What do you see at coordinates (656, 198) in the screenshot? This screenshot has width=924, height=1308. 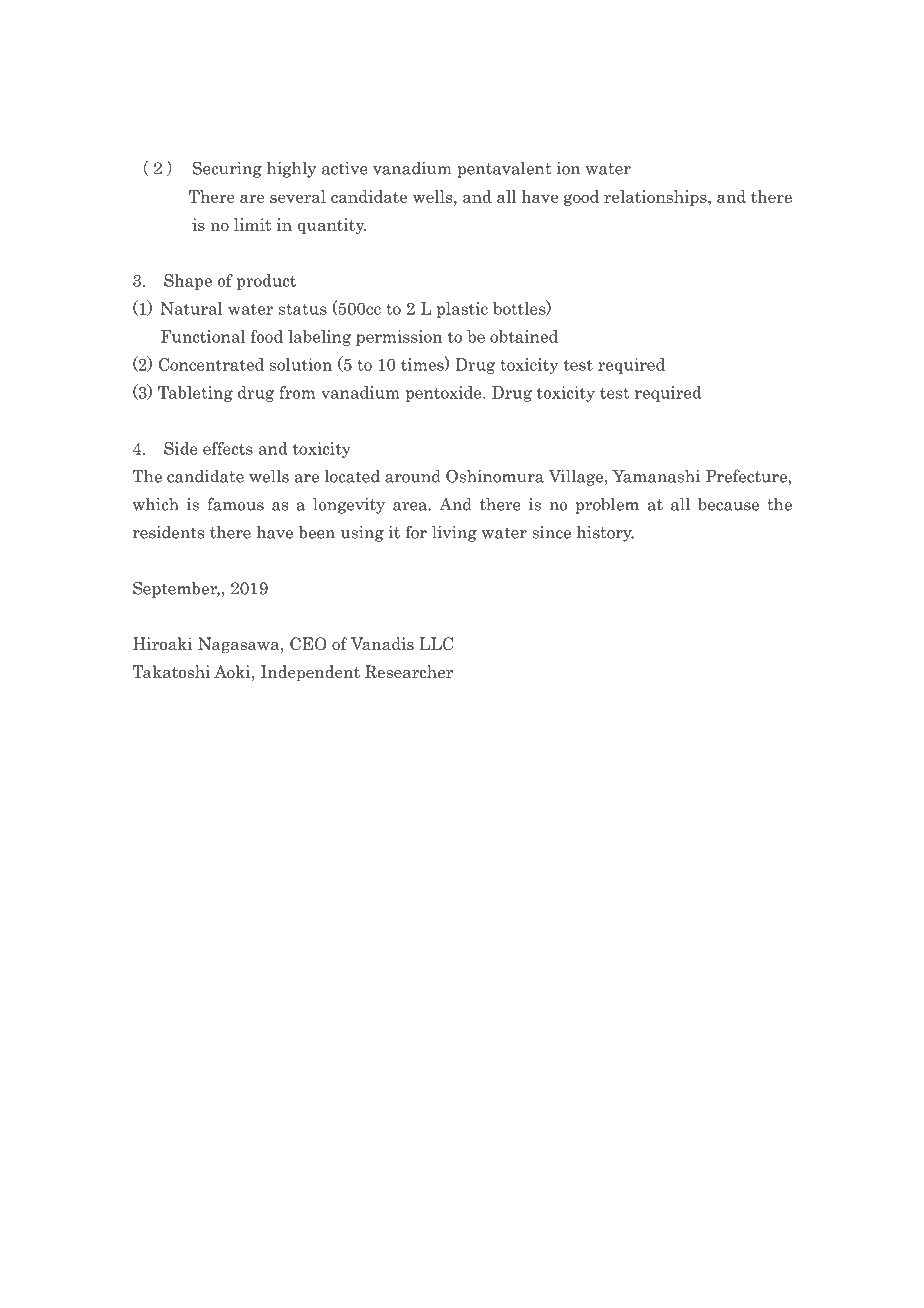 I see `relationships` at bounding box center [656, 198].
